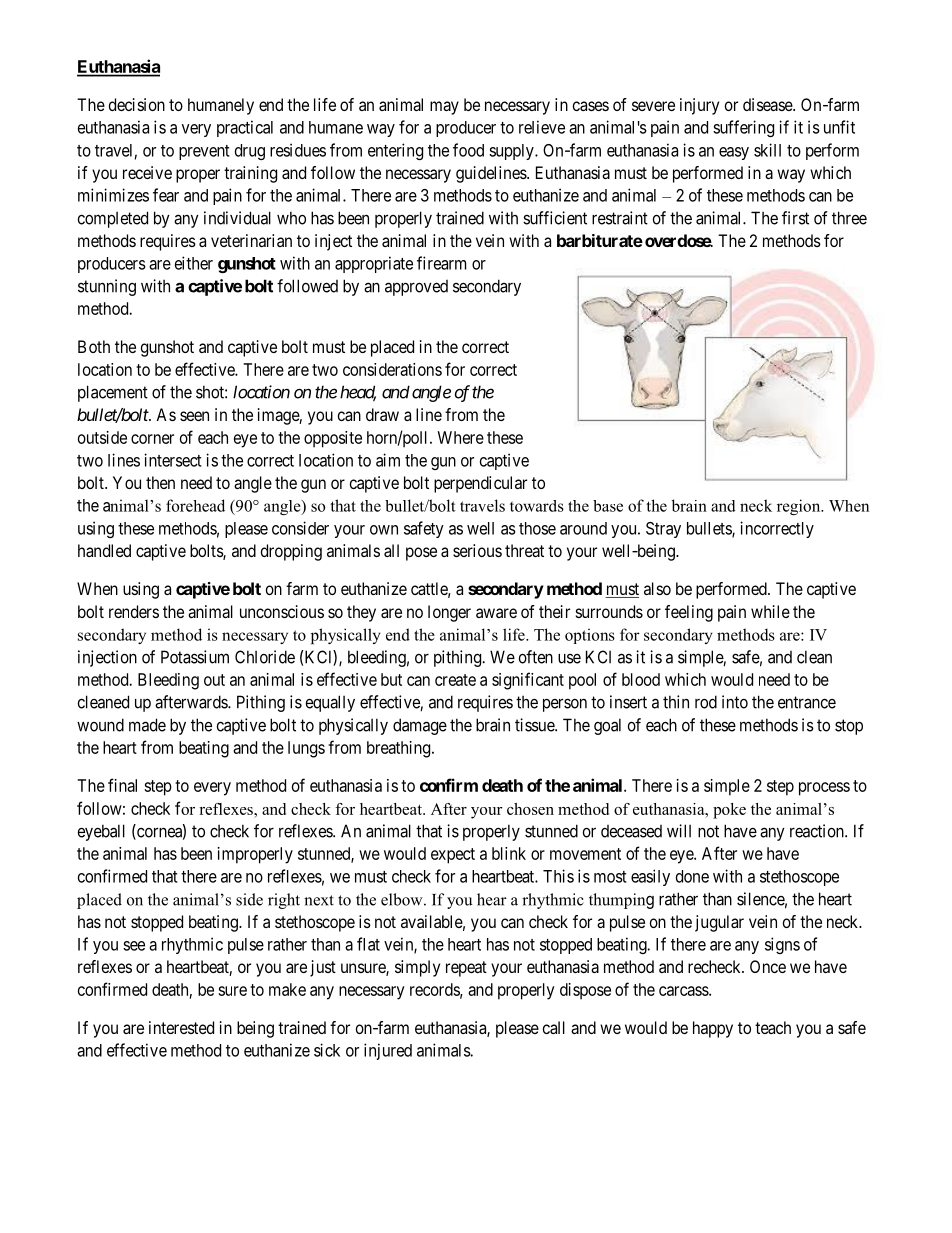 The height and width of the screenshot is (1233, 952). Describe the element at coordinates (743, 128) in the screenshot. I see `suffering` at that location.
